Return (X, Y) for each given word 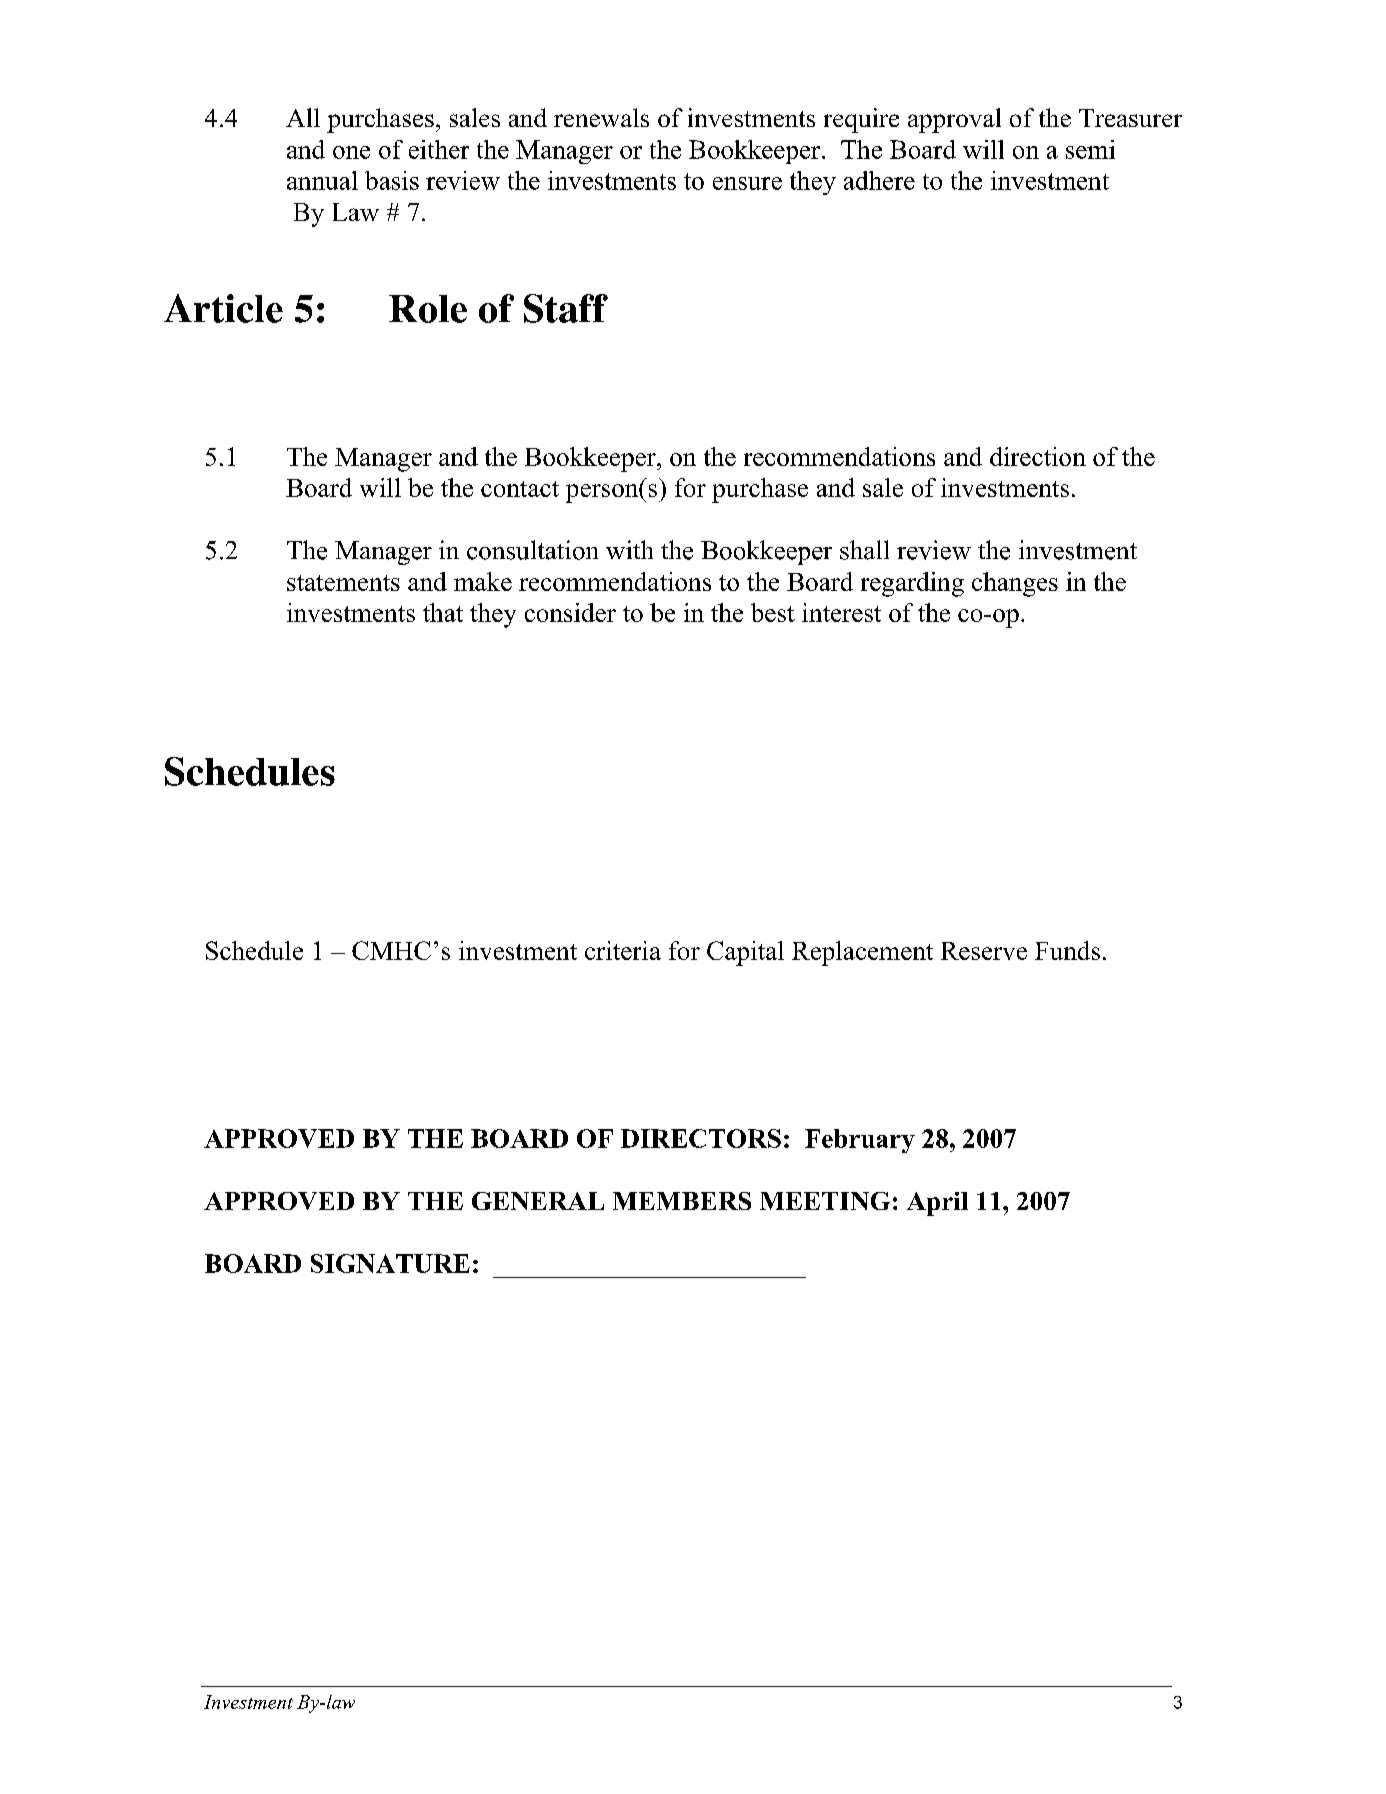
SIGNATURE (390, 1263)
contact (520, 489)
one (351, 152)
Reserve (984, 951)
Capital (745, 953)
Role (428, 309)
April (937, 1204)
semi (1090, 149)
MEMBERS (682, 1201)
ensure (747, 183)
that (443, 612)
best (773, 612)
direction (1038, 456)
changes (1015, 584)
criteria (623, 950)
